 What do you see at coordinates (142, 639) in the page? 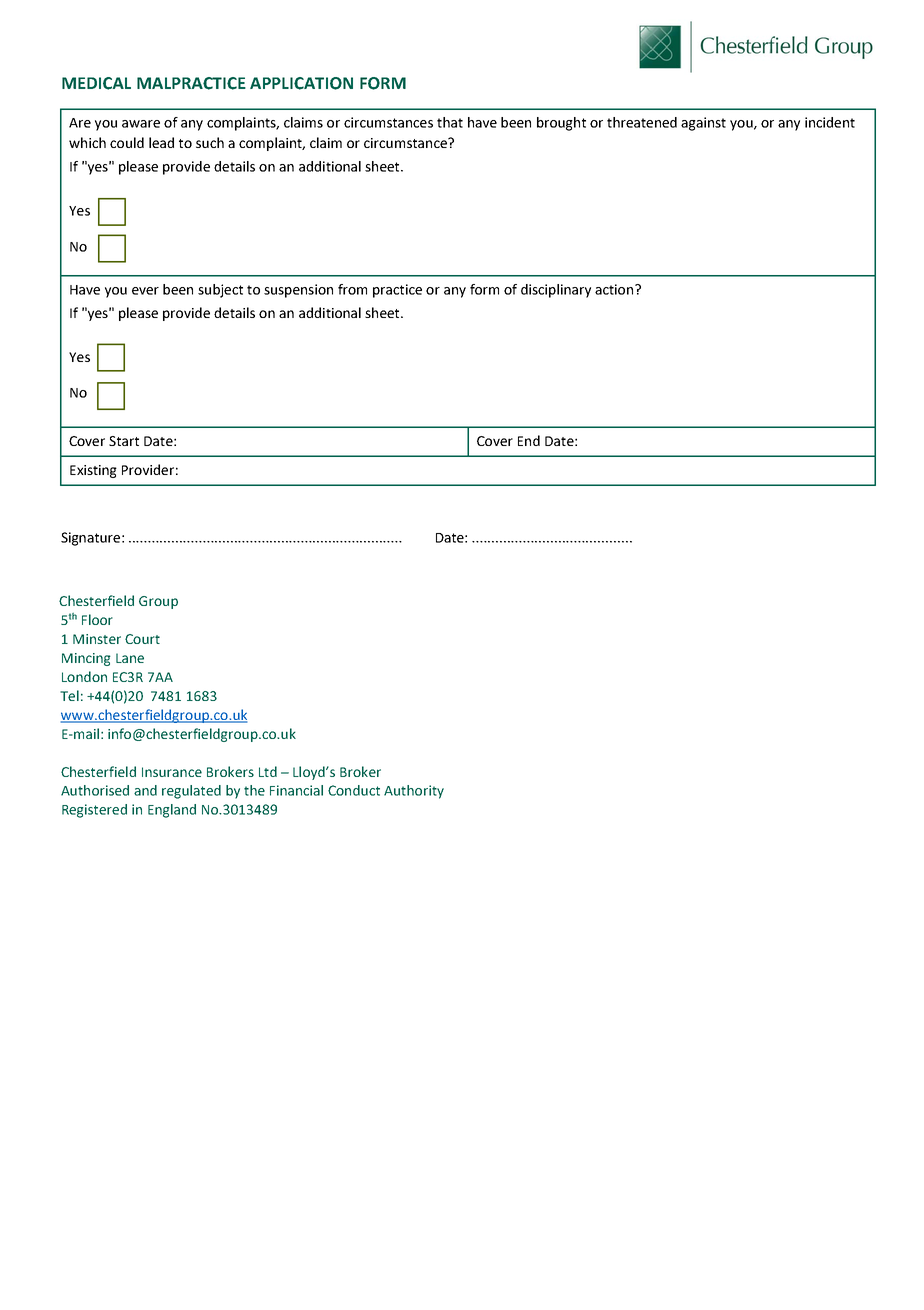
I see `Court` at bounding box center [142, 639].
